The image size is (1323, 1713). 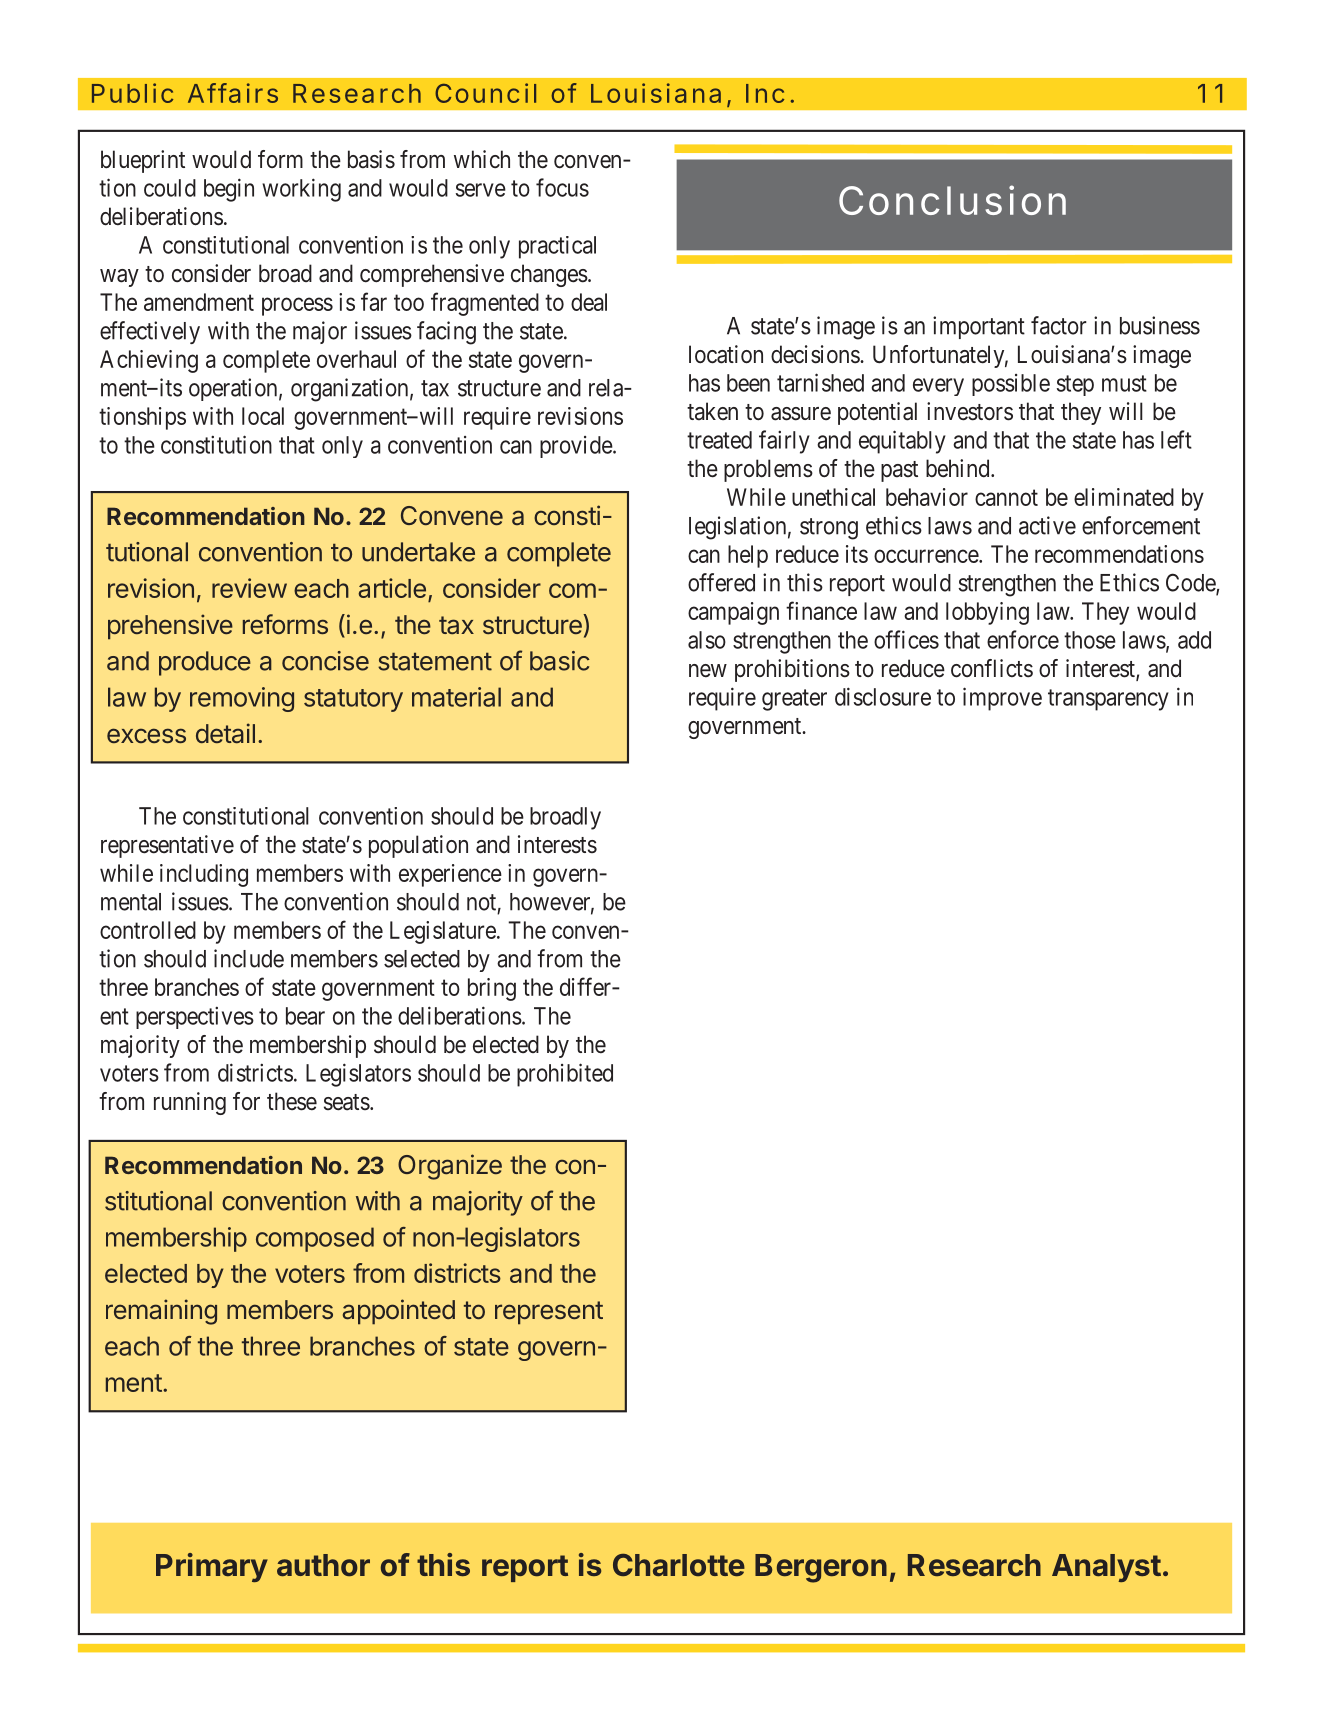 I want to click on Conclusion, so click(x=952, y=200).
